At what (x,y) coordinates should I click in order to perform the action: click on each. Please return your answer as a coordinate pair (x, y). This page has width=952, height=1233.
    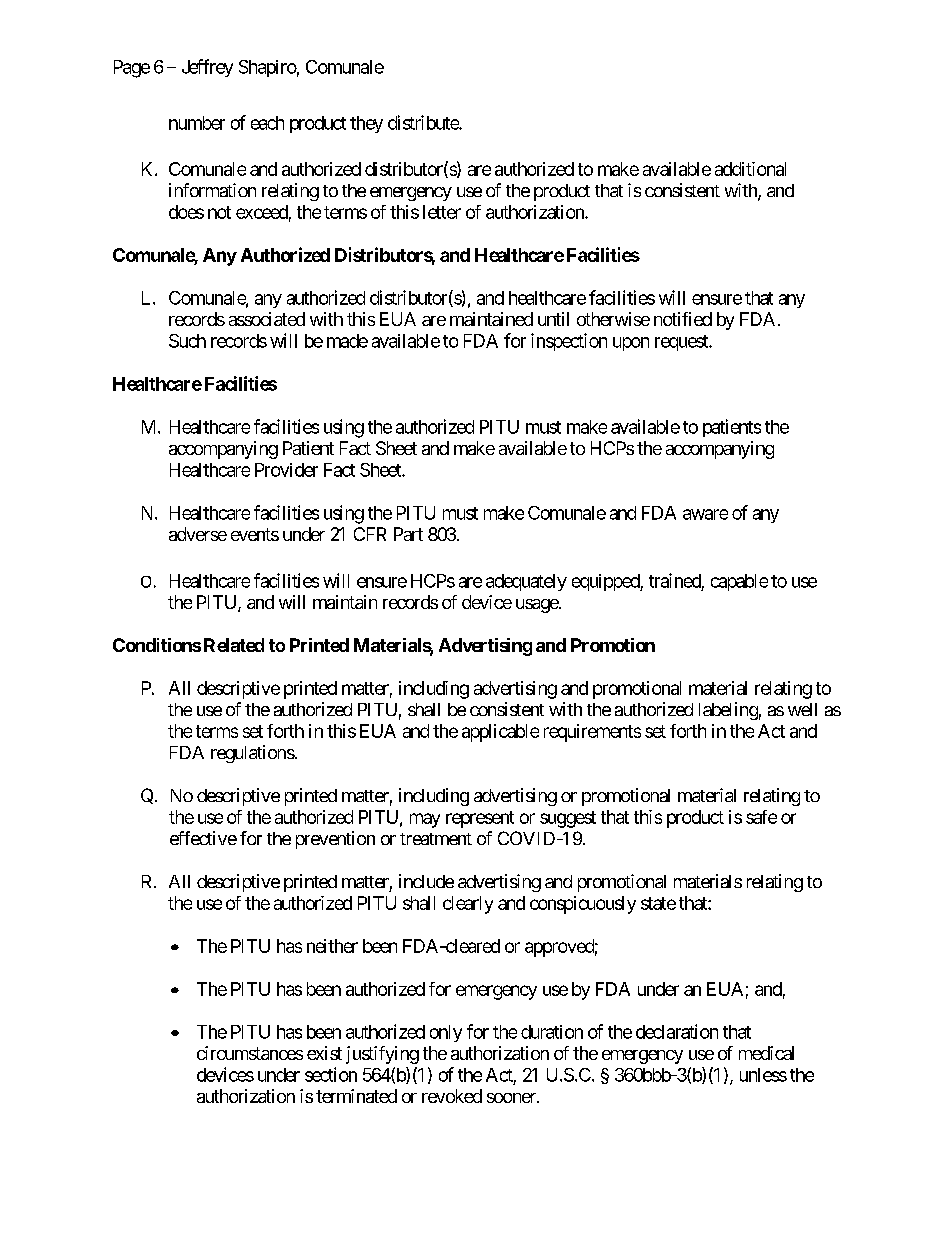
    Looking at the image, I should click on (267, 123).
